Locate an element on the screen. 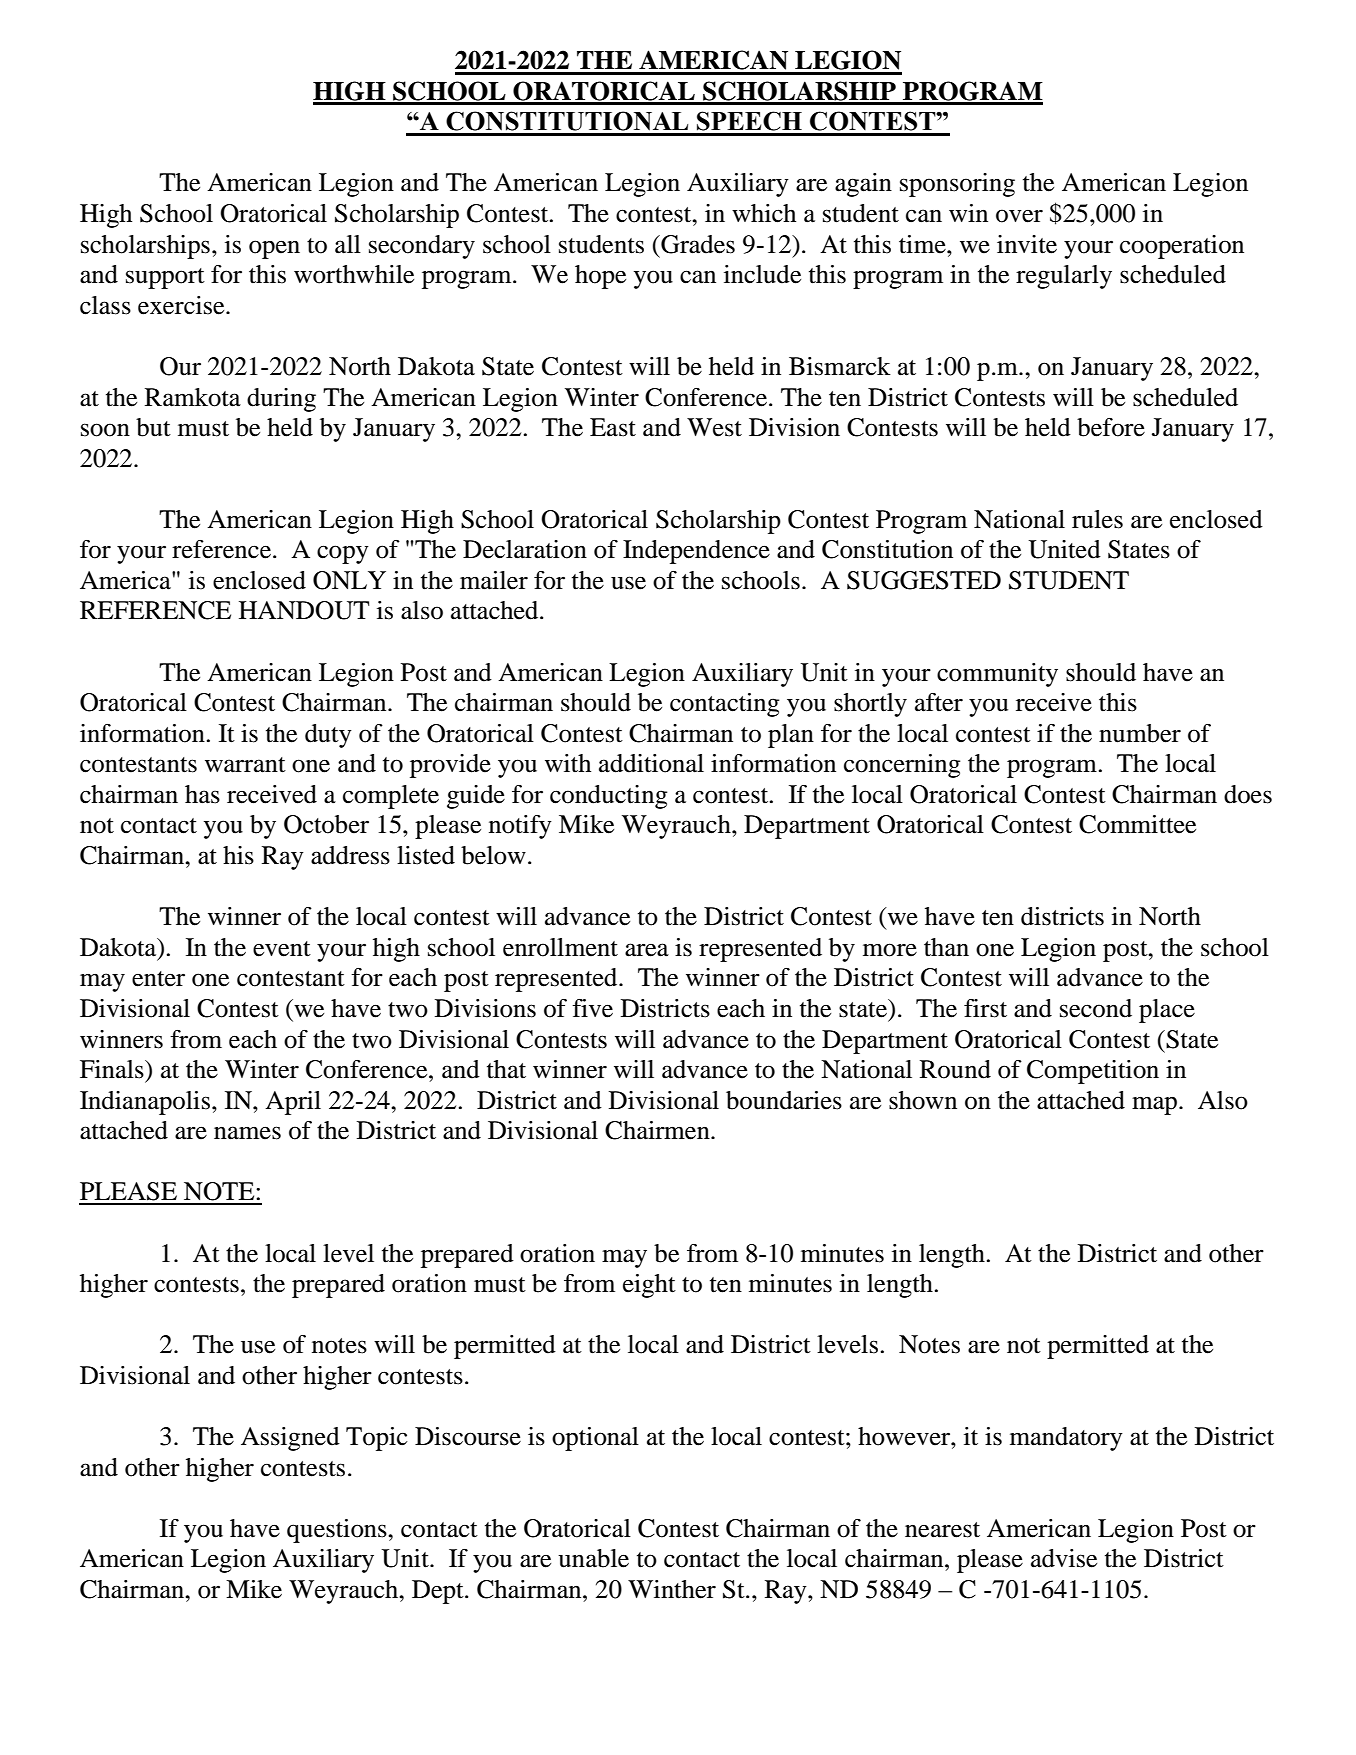 The image size is (1356, 1755). event is located at coordinates (282, 949).
